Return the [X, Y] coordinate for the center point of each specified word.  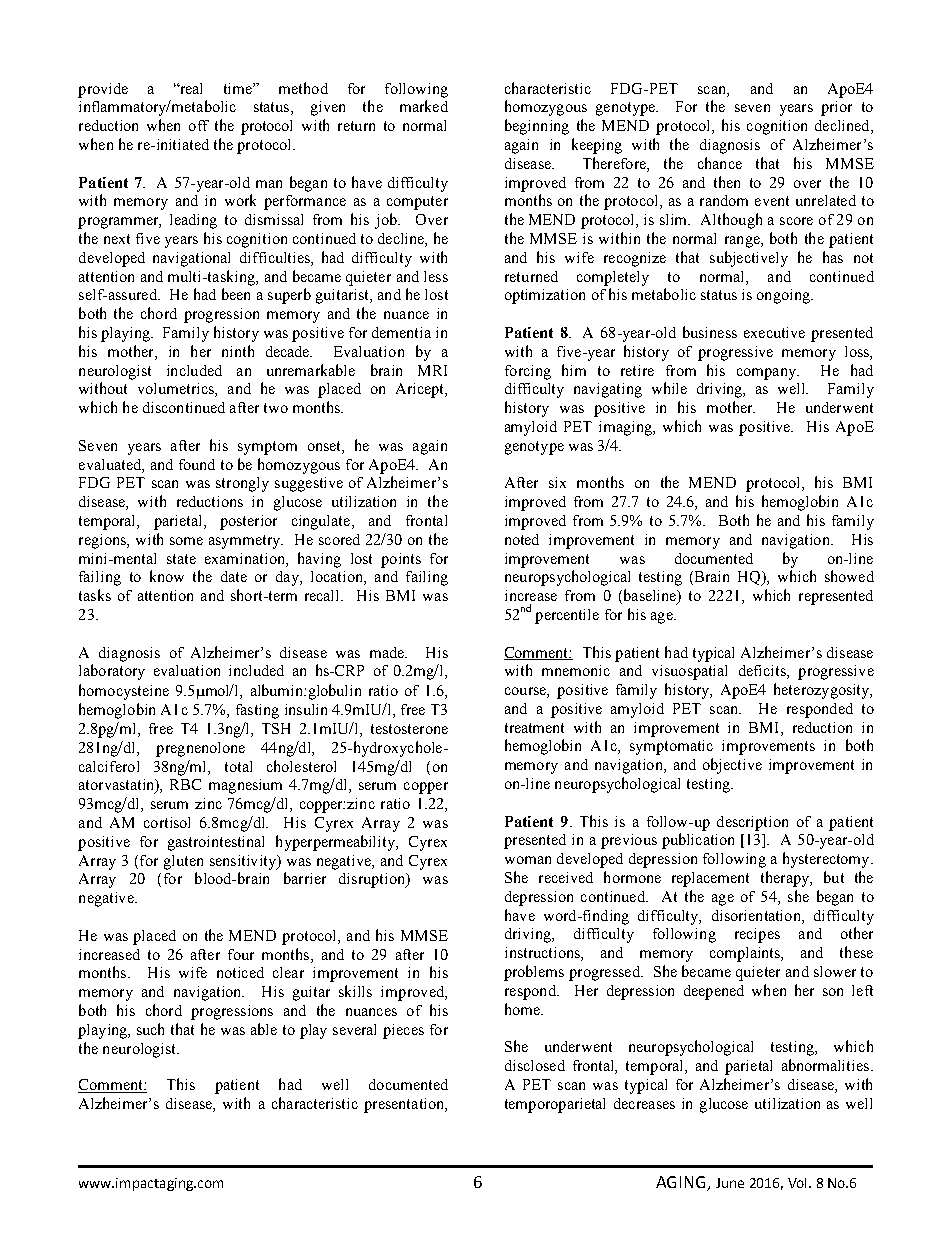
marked [424, 106]
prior [836, 108]
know [167, 576]
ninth [238, 351]
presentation [405, 1105]
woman [528, 860]
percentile [567, 616]
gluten [183, 862]
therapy [786, 879]
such [150, 1029]
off [199, 125]
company [767, 374]
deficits [763, 672]
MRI [432, 370]
